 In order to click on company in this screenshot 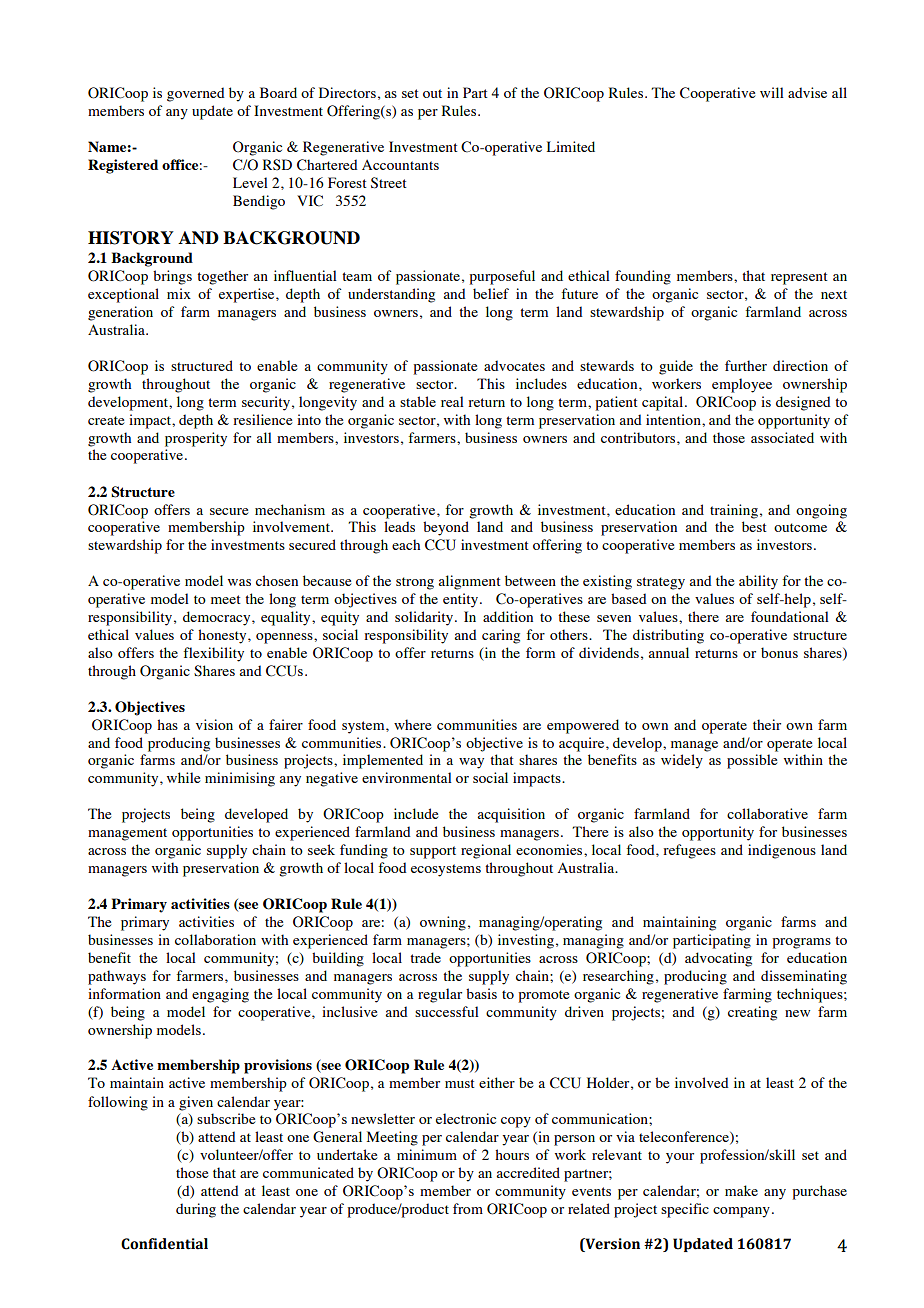, I will do `click(741, 1212)`.
